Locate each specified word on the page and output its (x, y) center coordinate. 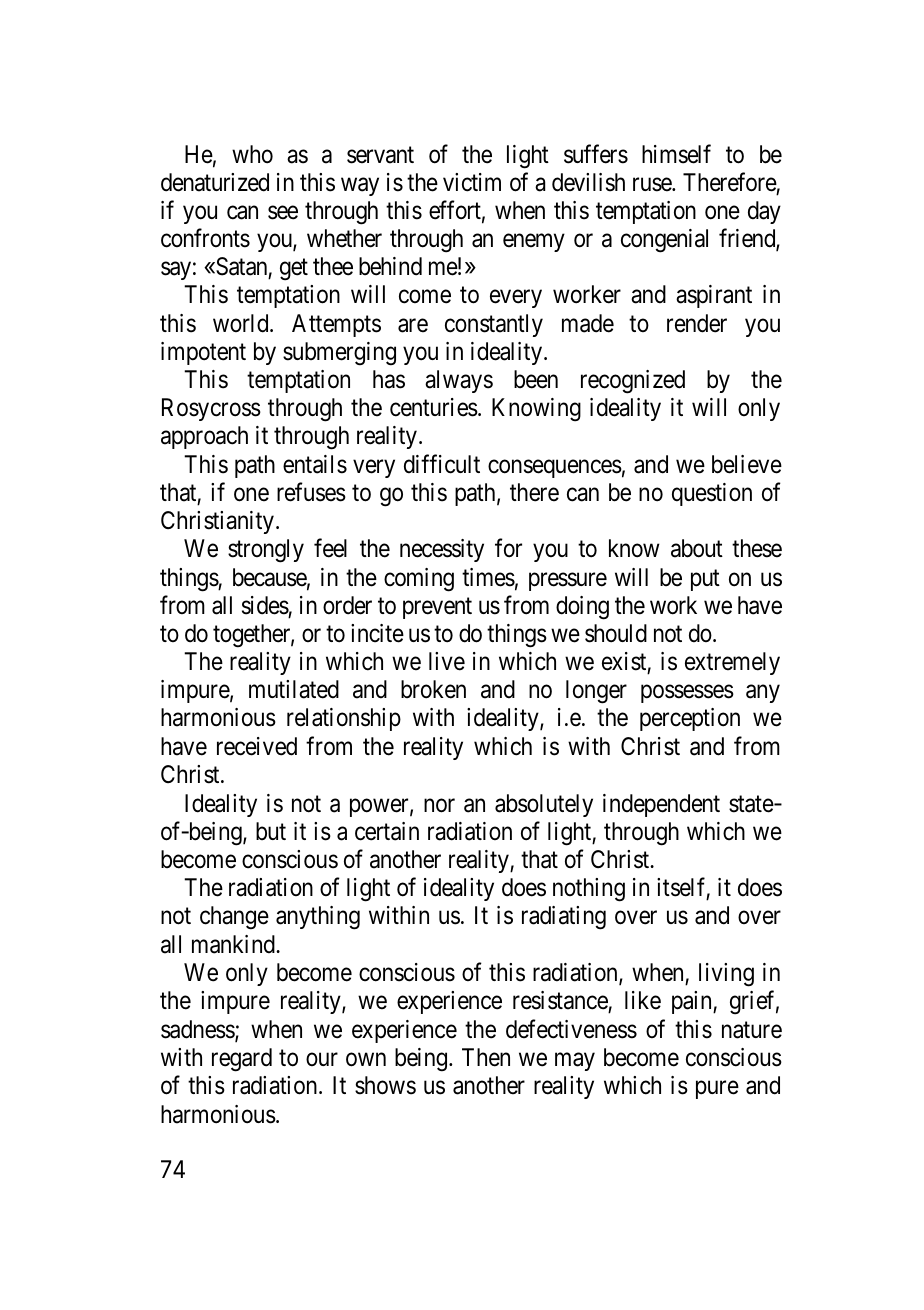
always (459, 381)
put (705, 580)
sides (265, 605)
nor (439, 805)
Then (486, 1057)
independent (661, 805)
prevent (437, 608)
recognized (633, 382)
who (252, 154)
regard (242, 1060)
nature (752, 1030)
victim (472, 182)
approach (204, 437)
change (234, 918)
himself (676, 154)
